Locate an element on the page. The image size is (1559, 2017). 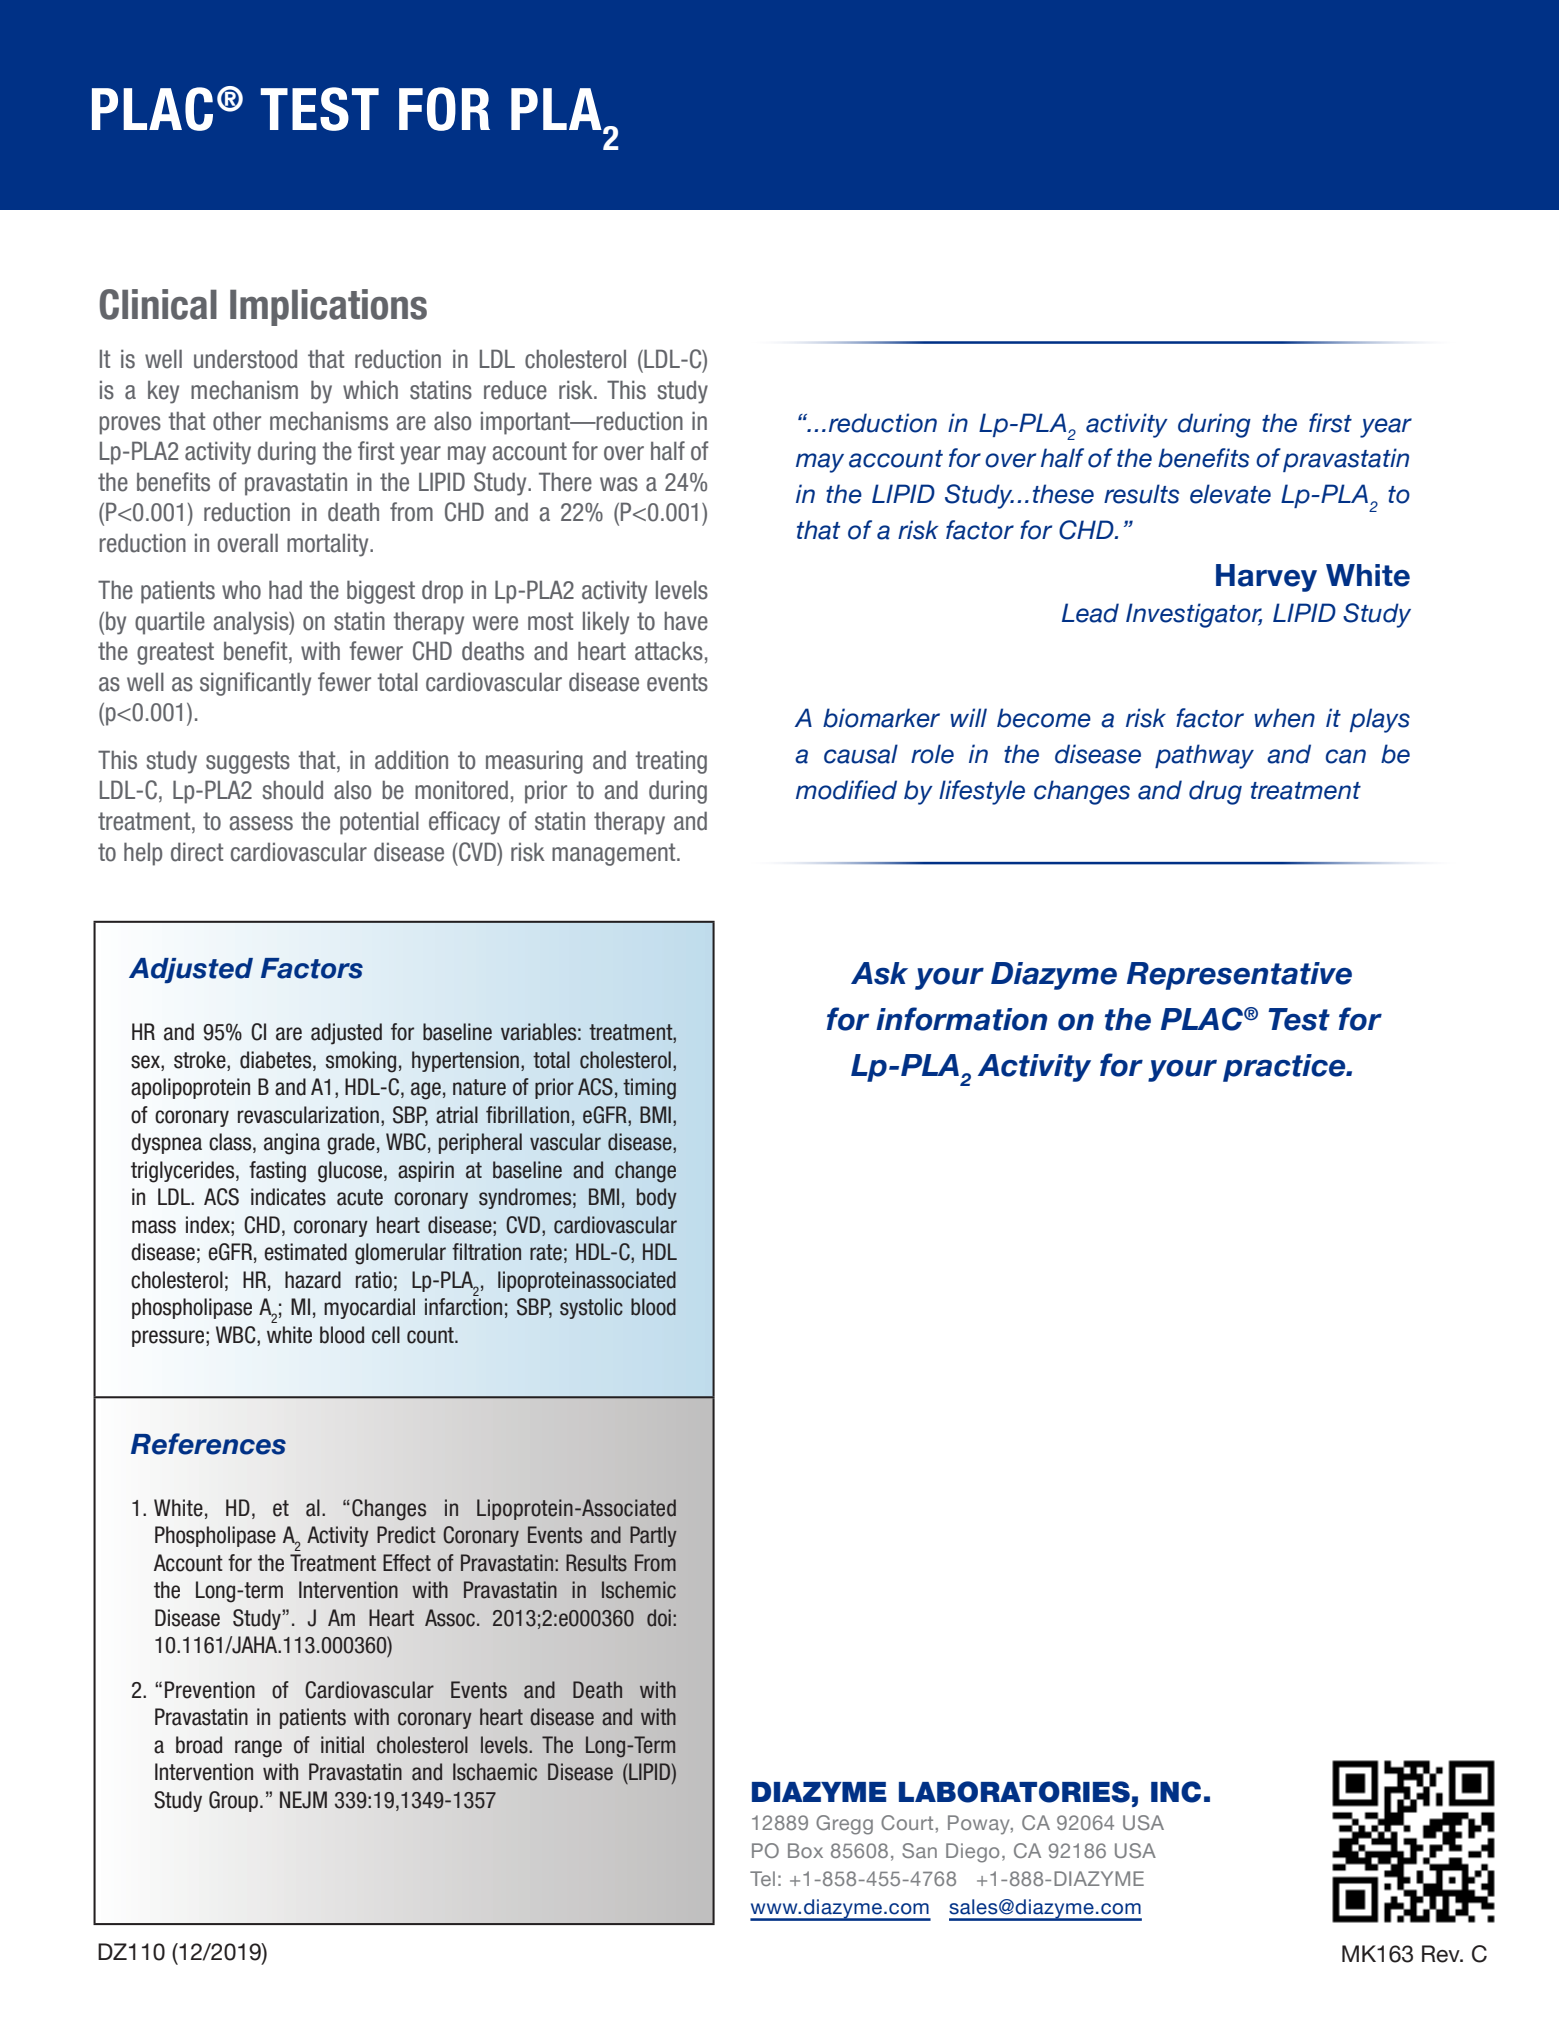
Representative is located at coordinates (1239, 976).
